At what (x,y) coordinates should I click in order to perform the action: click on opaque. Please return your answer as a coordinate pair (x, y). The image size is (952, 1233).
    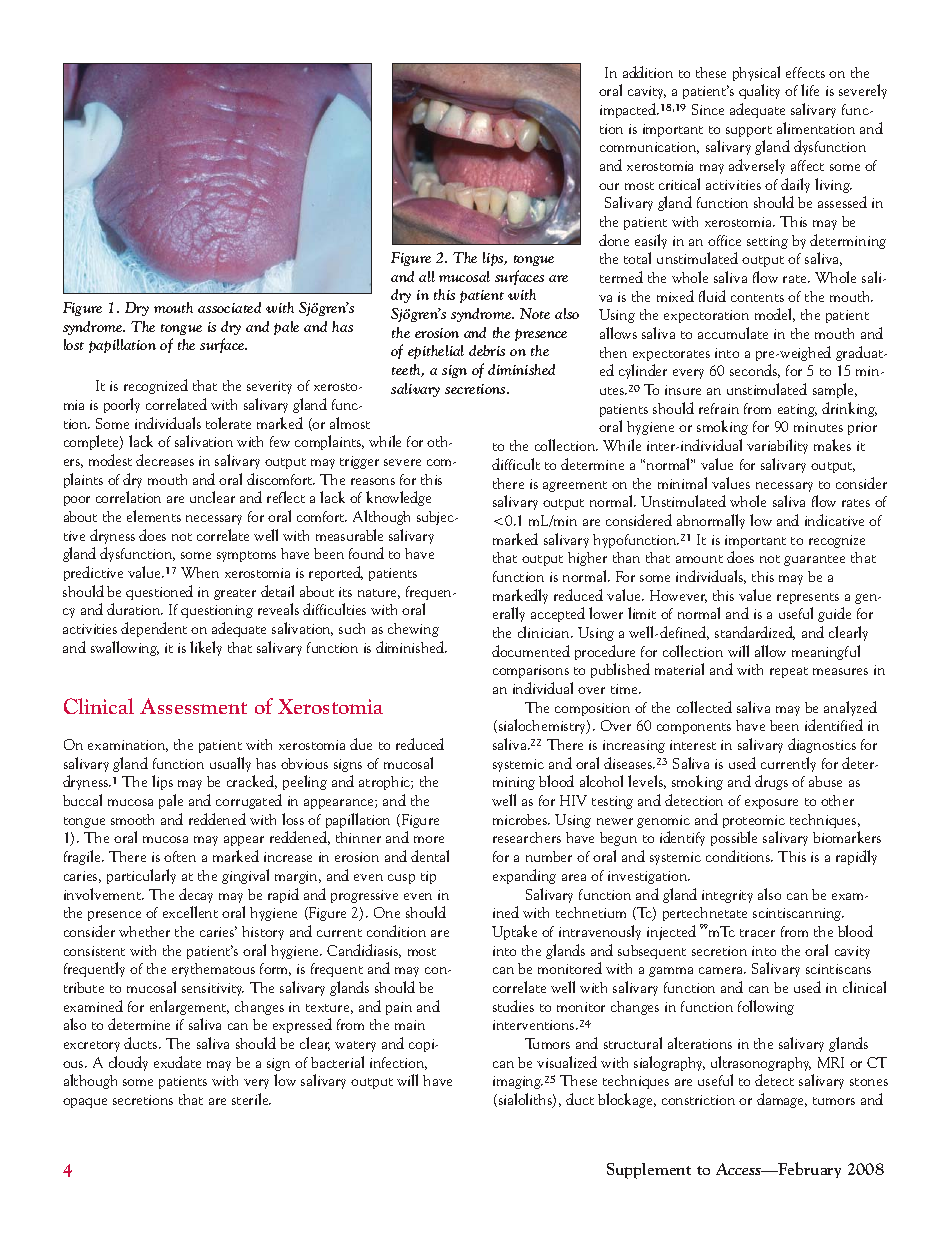
    Looking at the image, I should click on (85, 1103).
